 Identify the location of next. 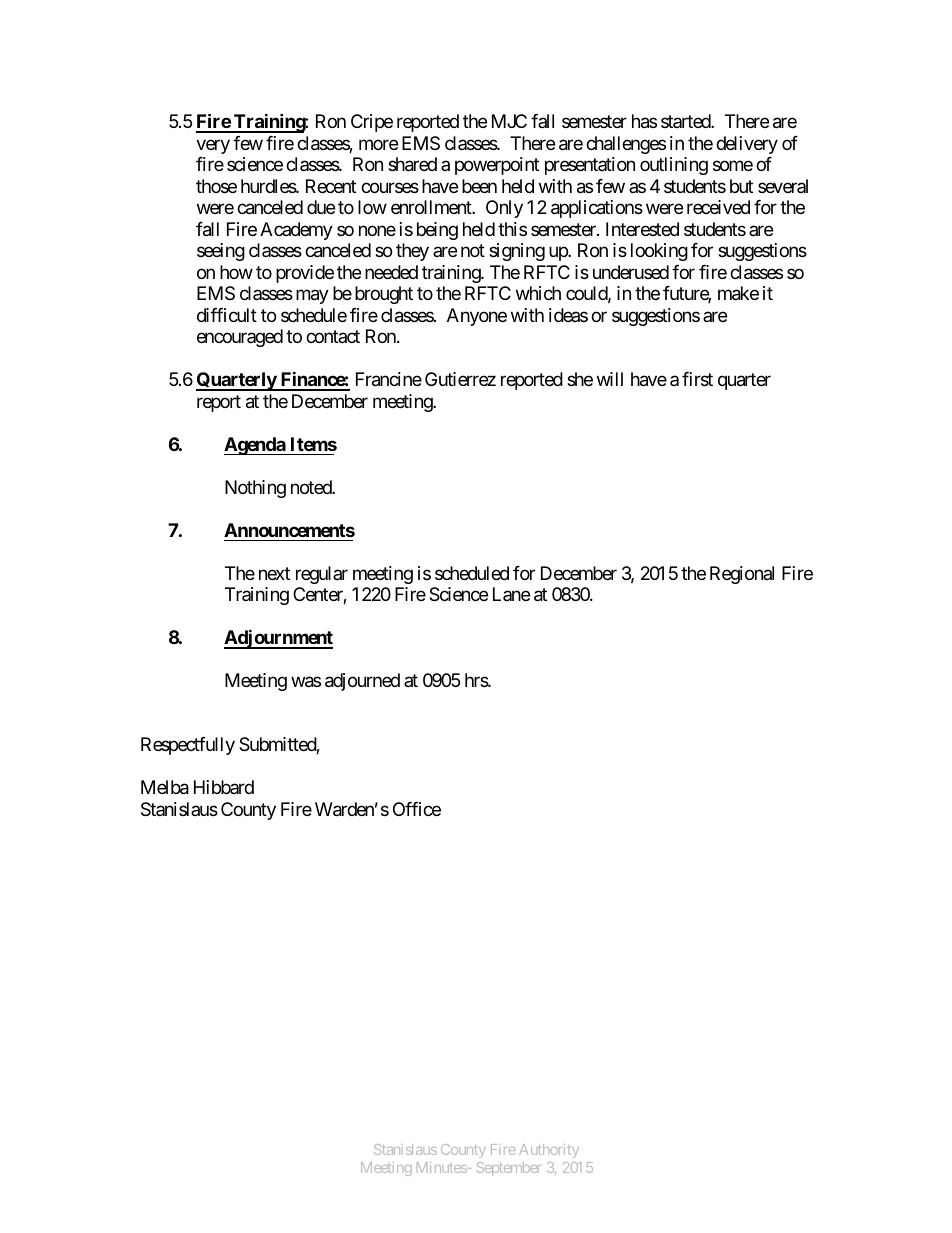
(274, 573).
